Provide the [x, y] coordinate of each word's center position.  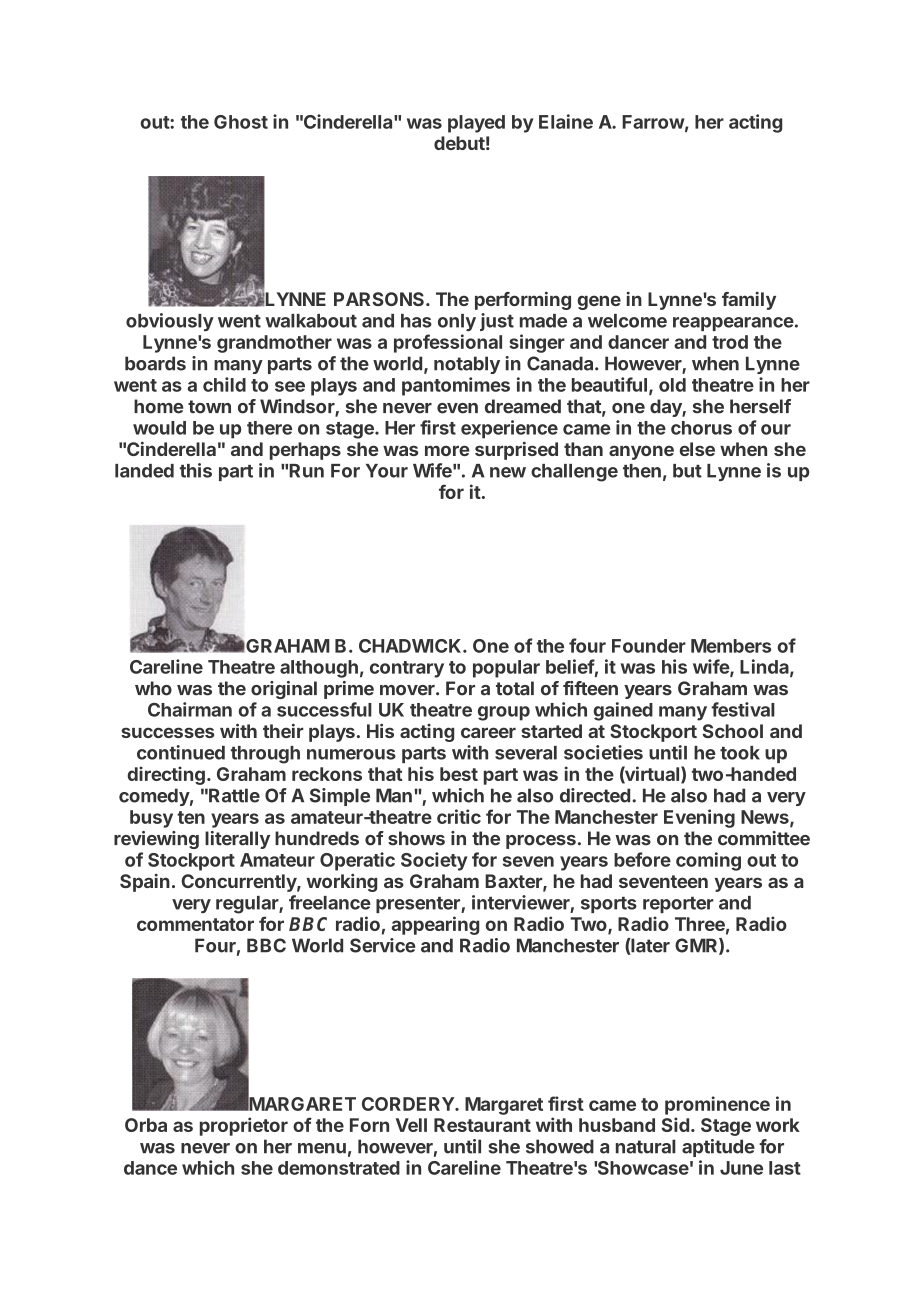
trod [730, 342]
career [488, 732]
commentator [195, 924]
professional [448, 343]
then [642, 471]
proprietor [244, 1126]
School [732, 731]
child [224, 384]
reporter [678, 905]
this [196, 470]
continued [181, 752]
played [476, 124]
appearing [435, 925]
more [447, 450]
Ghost [241, 122]
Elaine [566, 121]
